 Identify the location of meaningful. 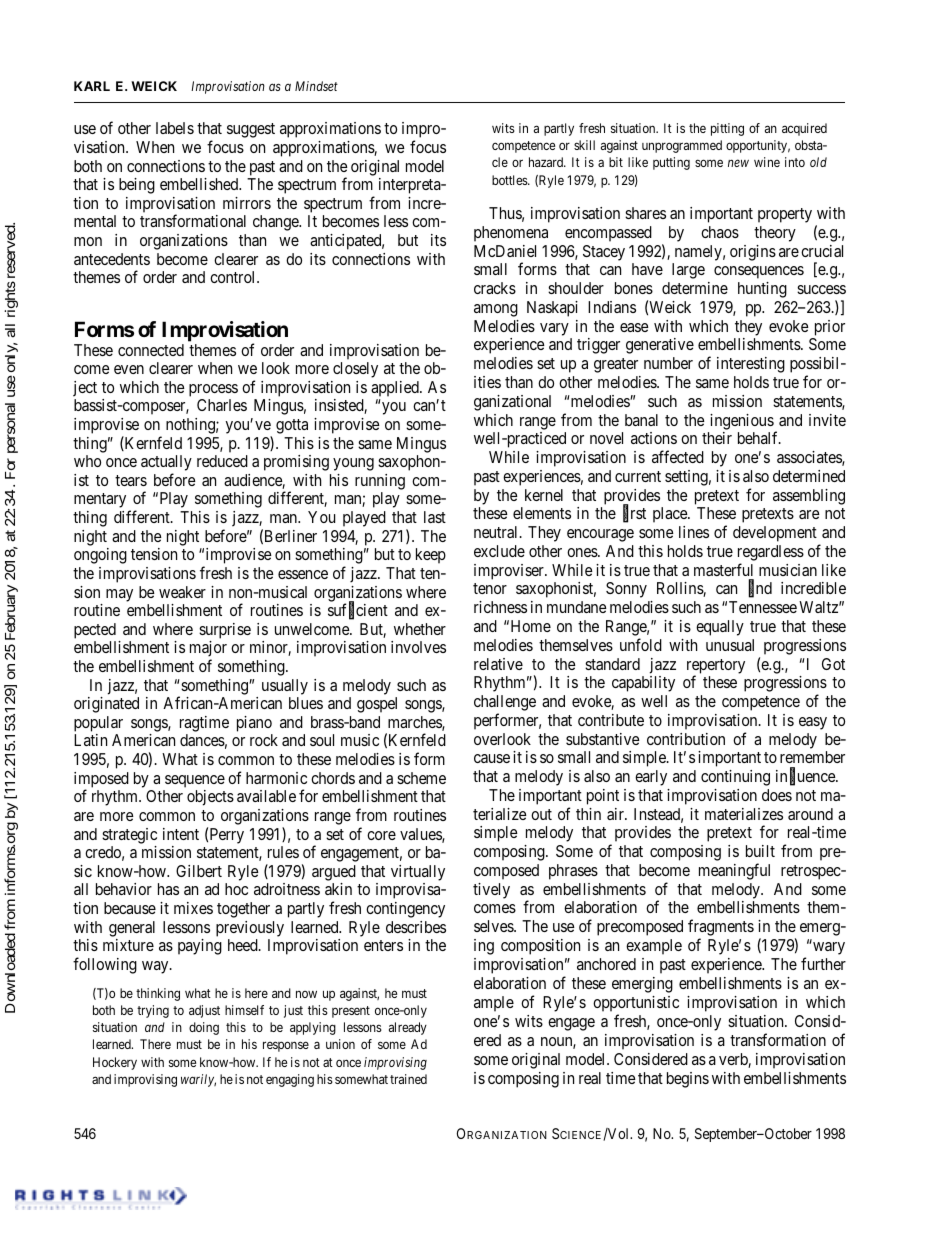
(734, 871).
